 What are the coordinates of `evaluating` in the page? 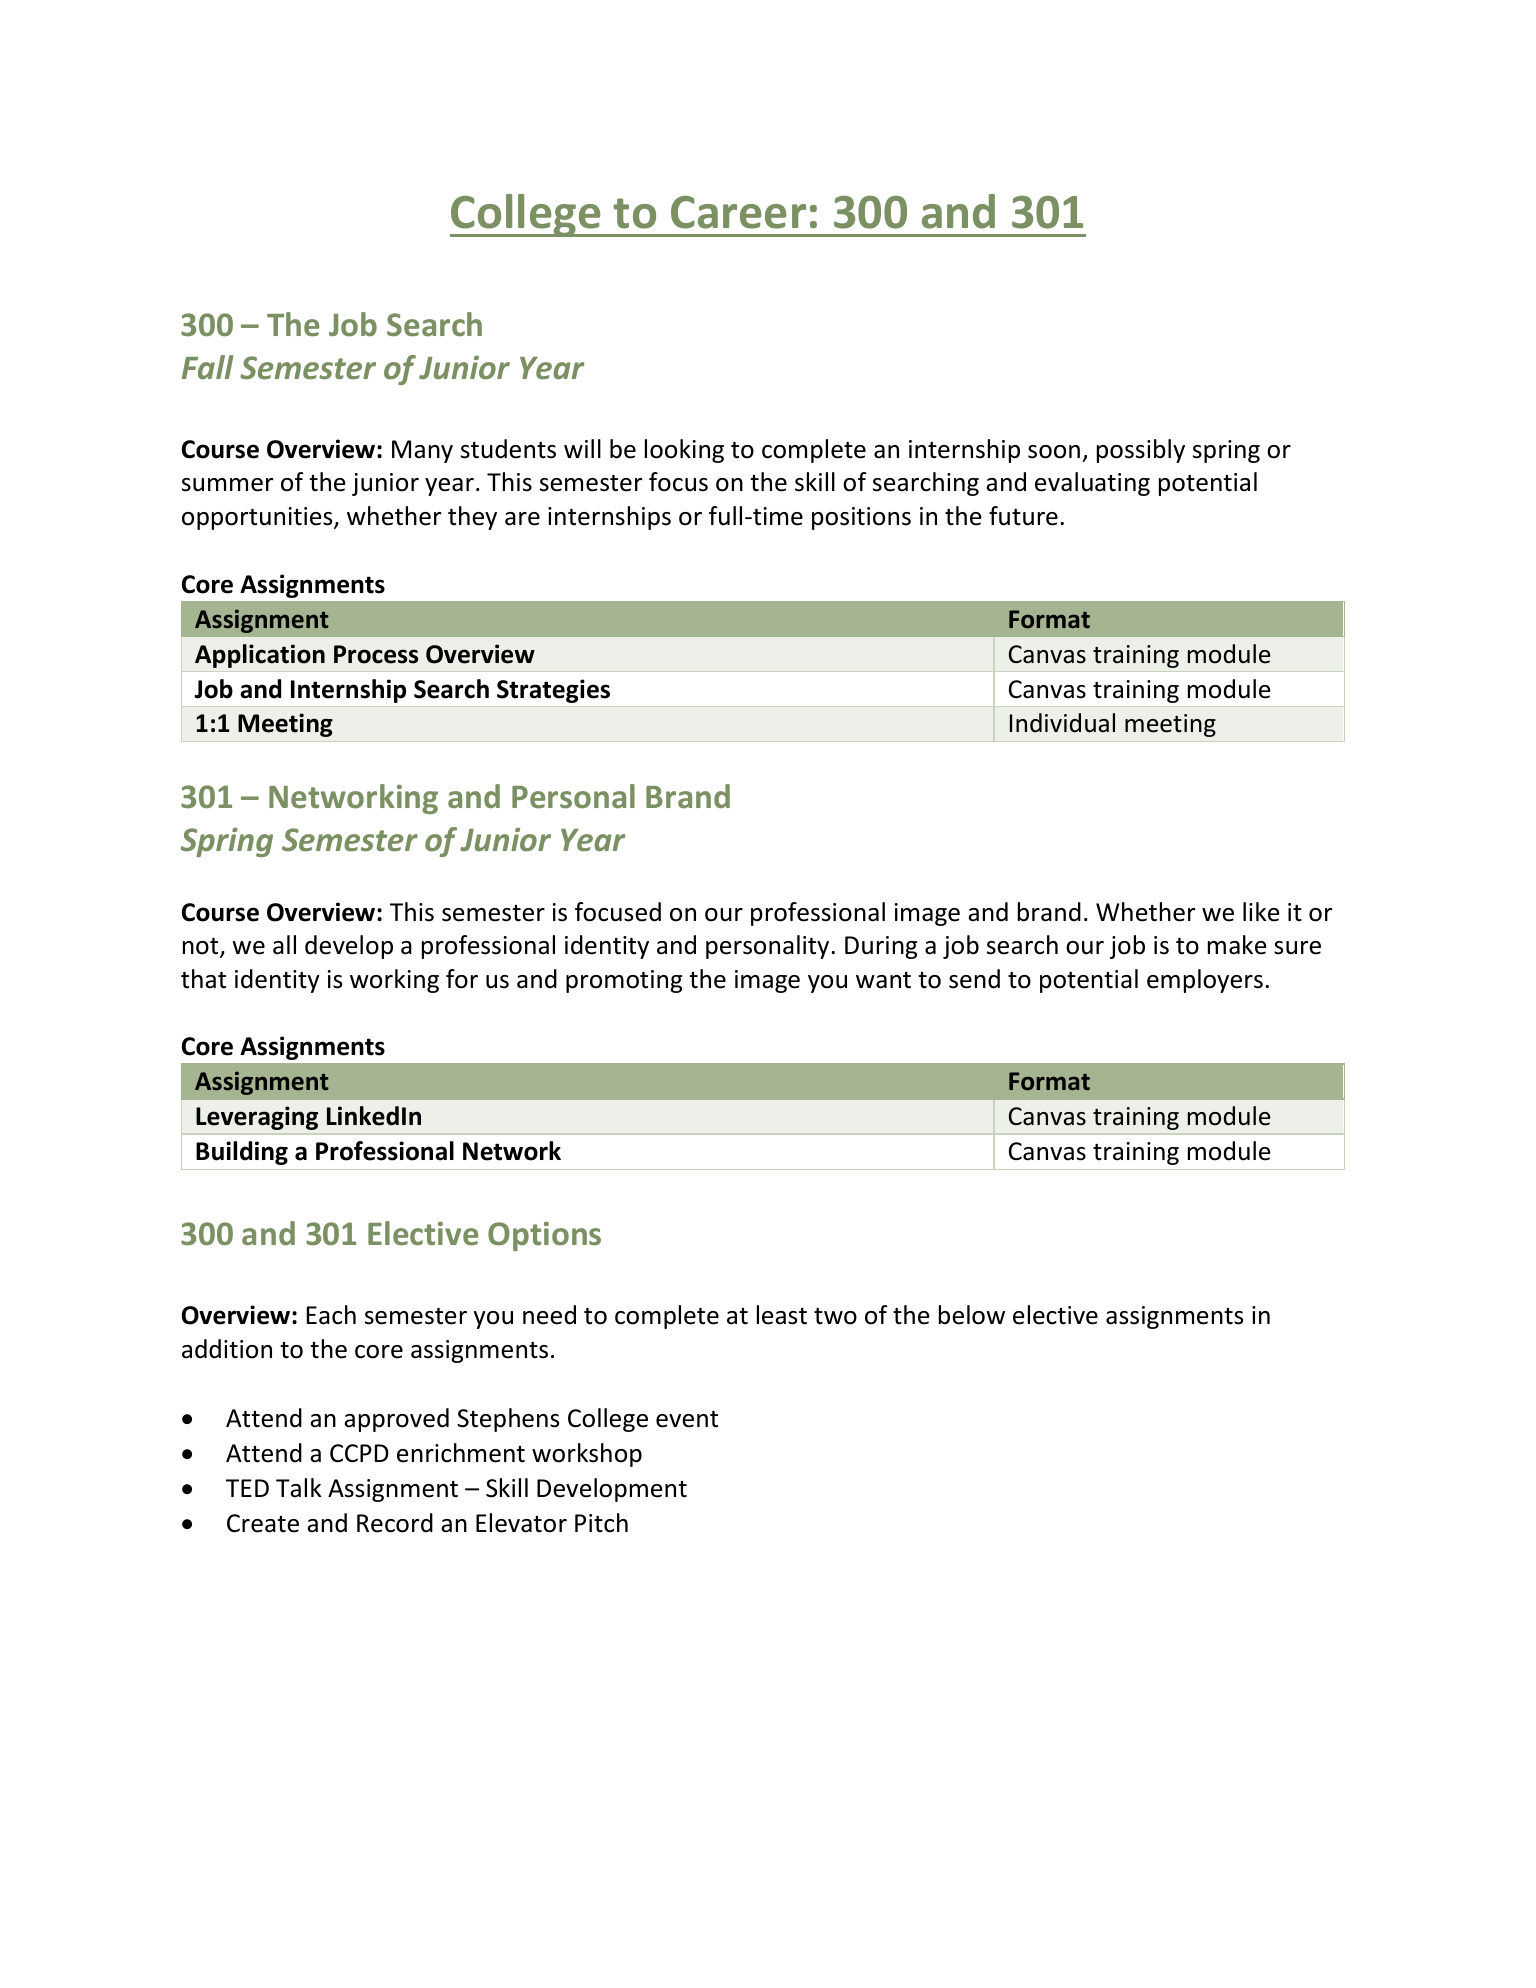 It's located at (1092, 484).
